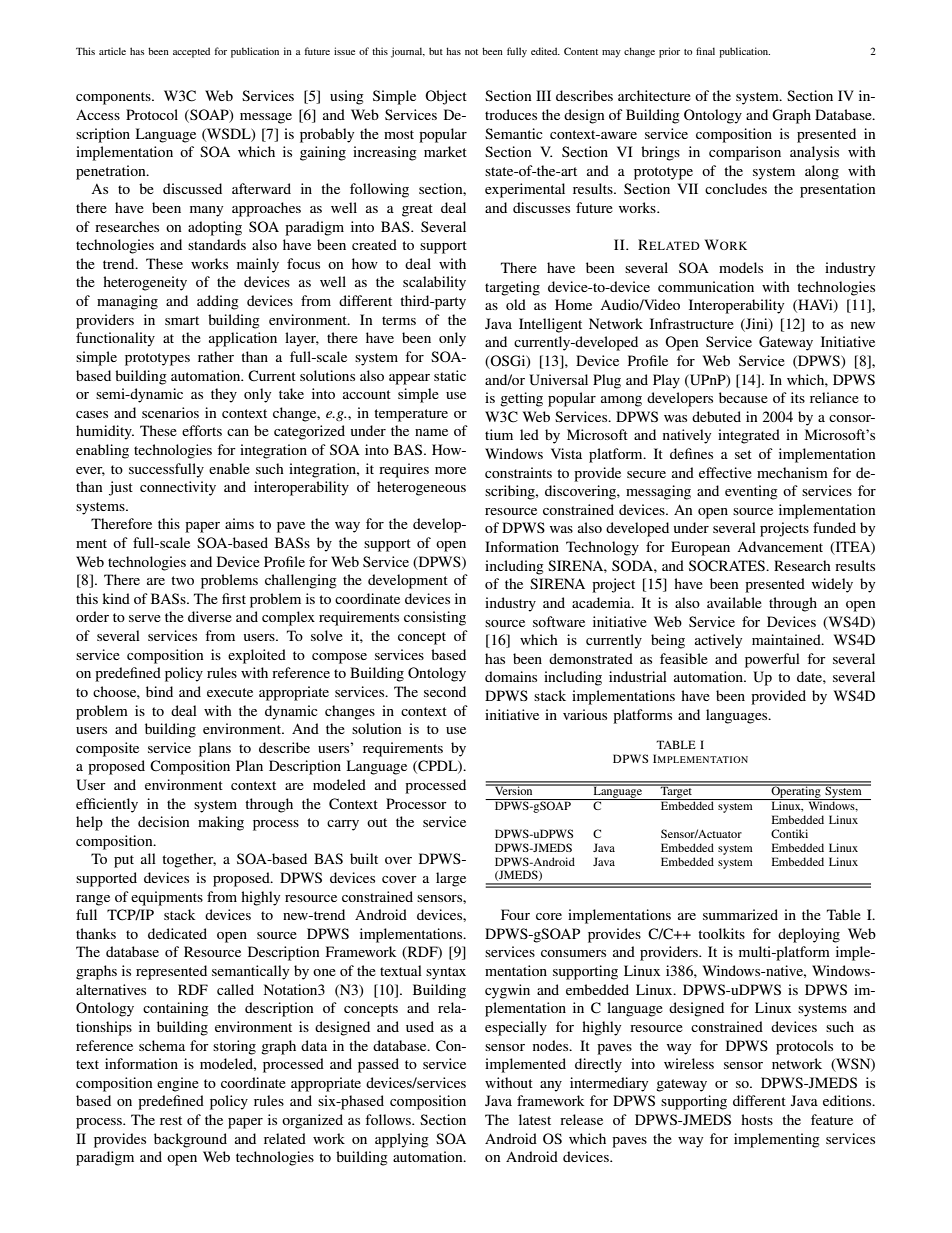 Image resolution: width=952 pixels, height=1233 pixels. What do you see at coordinates (445, 691) in the document?
I see `second` at bounding box center [445, 691].
